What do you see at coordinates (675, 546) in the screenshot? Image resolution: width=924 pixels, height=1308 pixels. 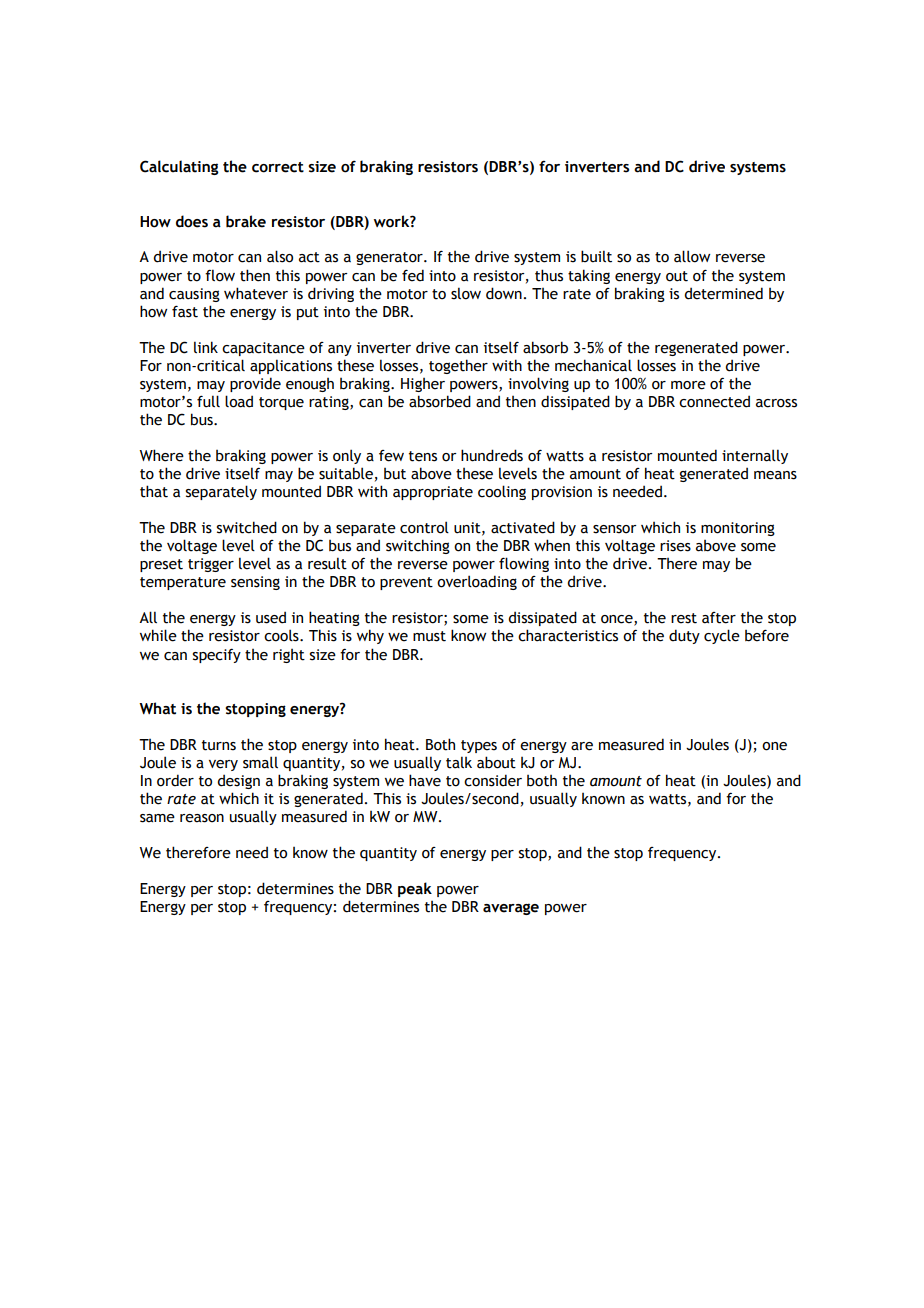 I see `rises` at bounding box center [675, 546].
